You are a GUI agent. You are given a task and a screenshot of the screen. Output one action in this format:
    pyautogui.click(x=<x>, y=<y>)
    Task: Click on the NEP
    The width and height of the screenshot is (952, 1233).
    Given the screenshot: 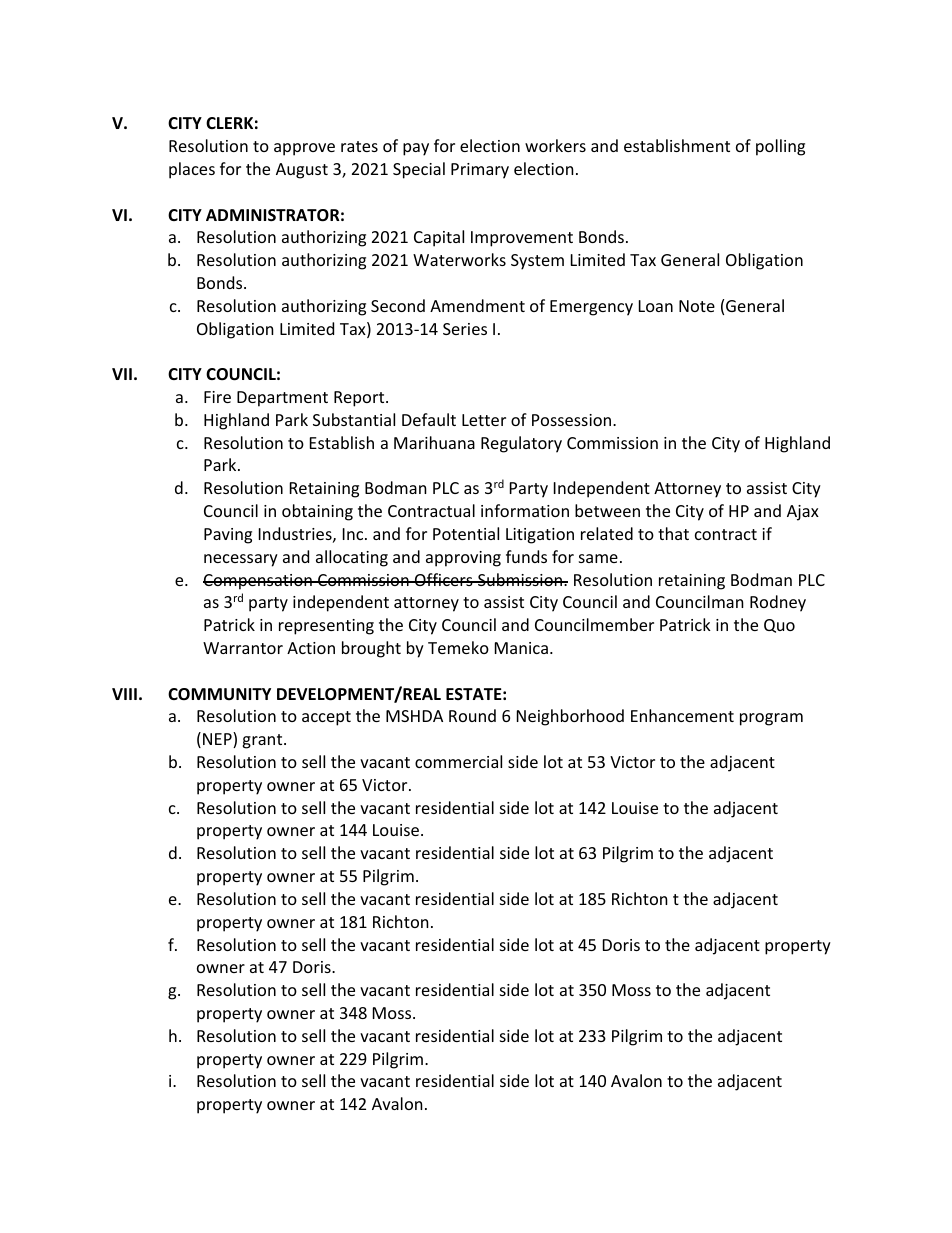 What is the action you would take?
    pyautogui.click(x=218, y=740)
